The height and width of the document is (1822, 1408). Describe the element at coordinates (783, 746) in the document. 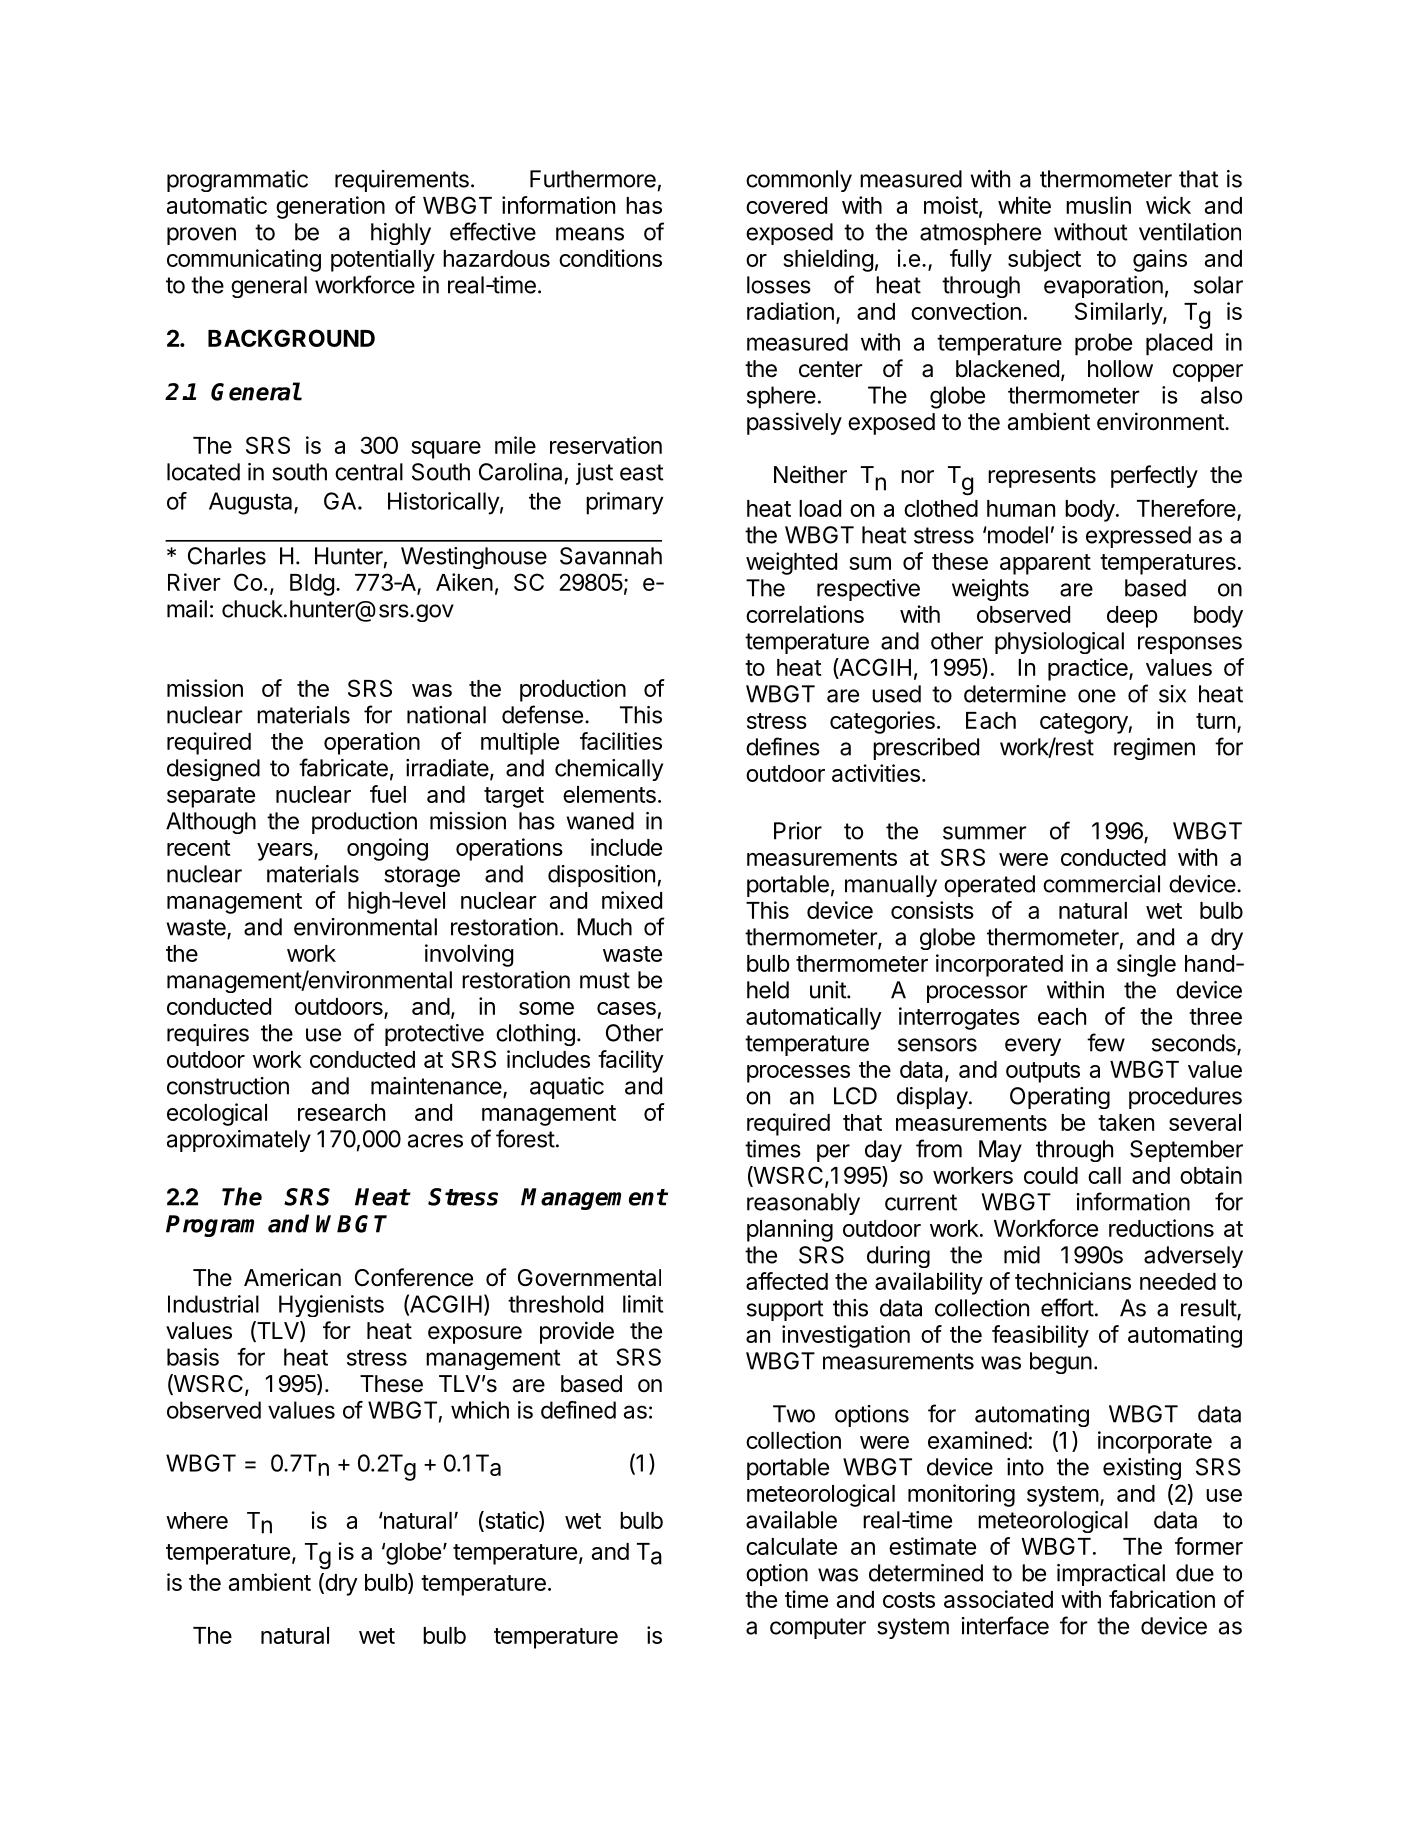

I see `defines` at that location.
